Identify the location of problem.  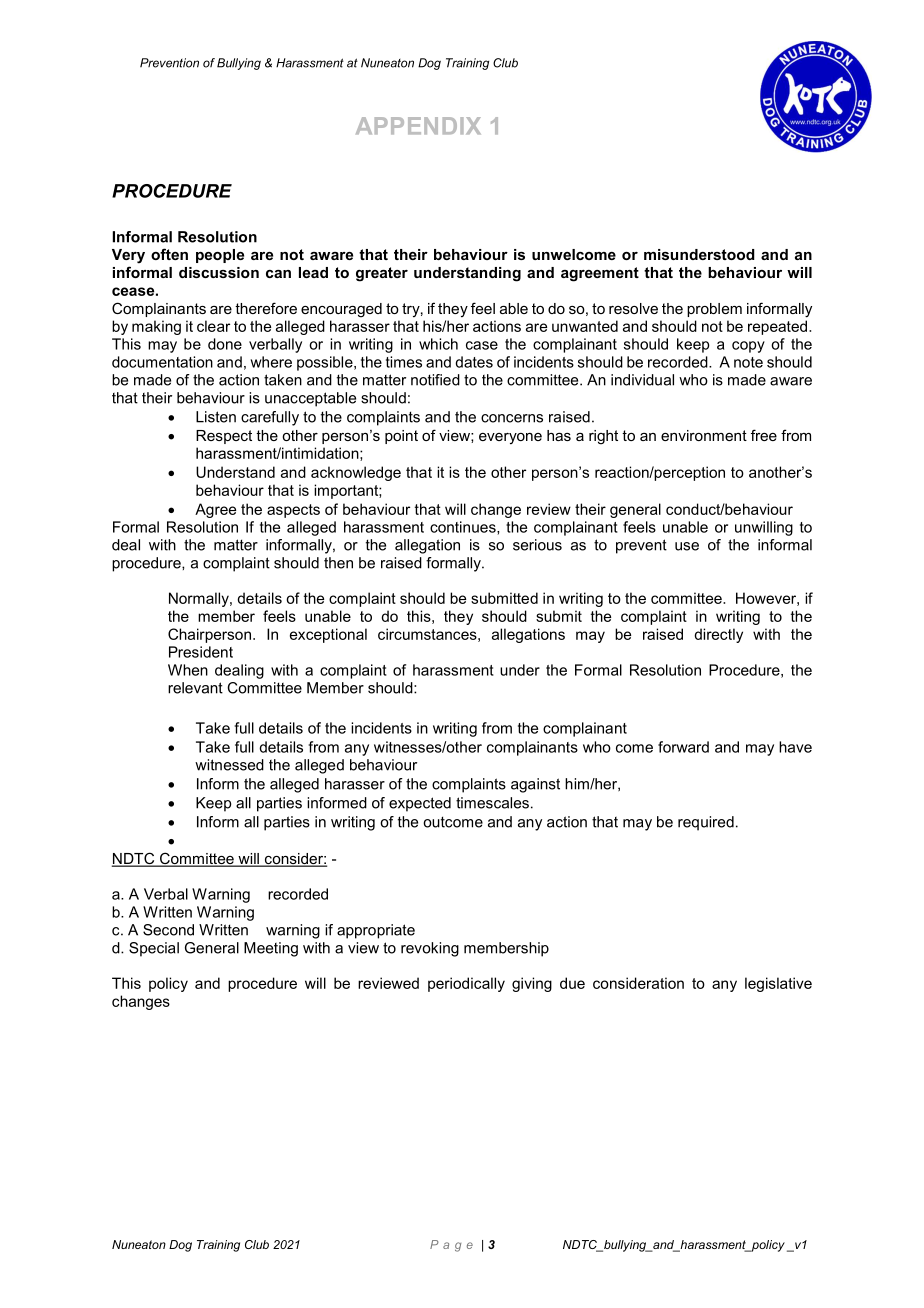
(714, 310).
